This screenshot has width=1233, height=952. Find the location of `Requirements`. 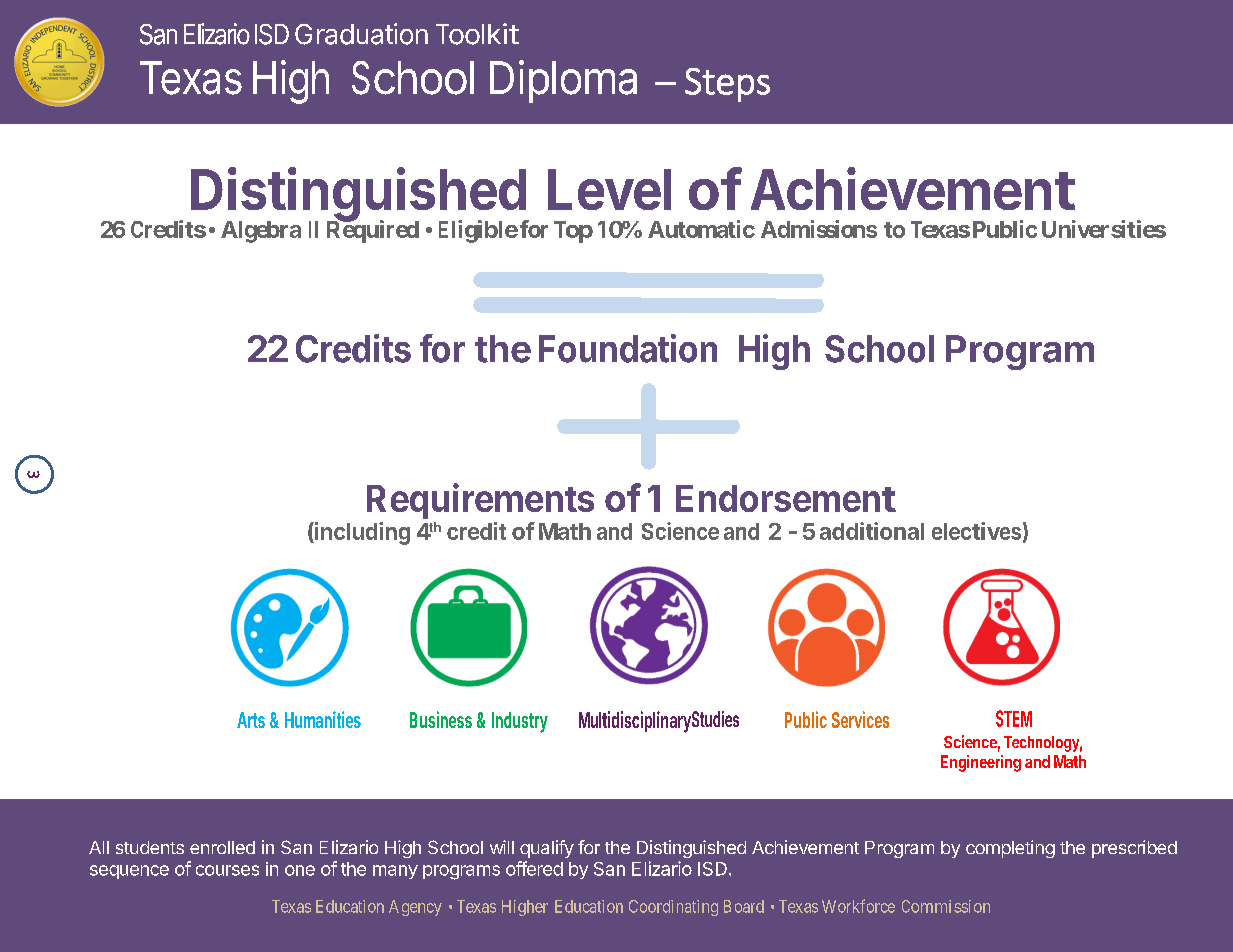

Requirements is located at coordinates (480, 501).
